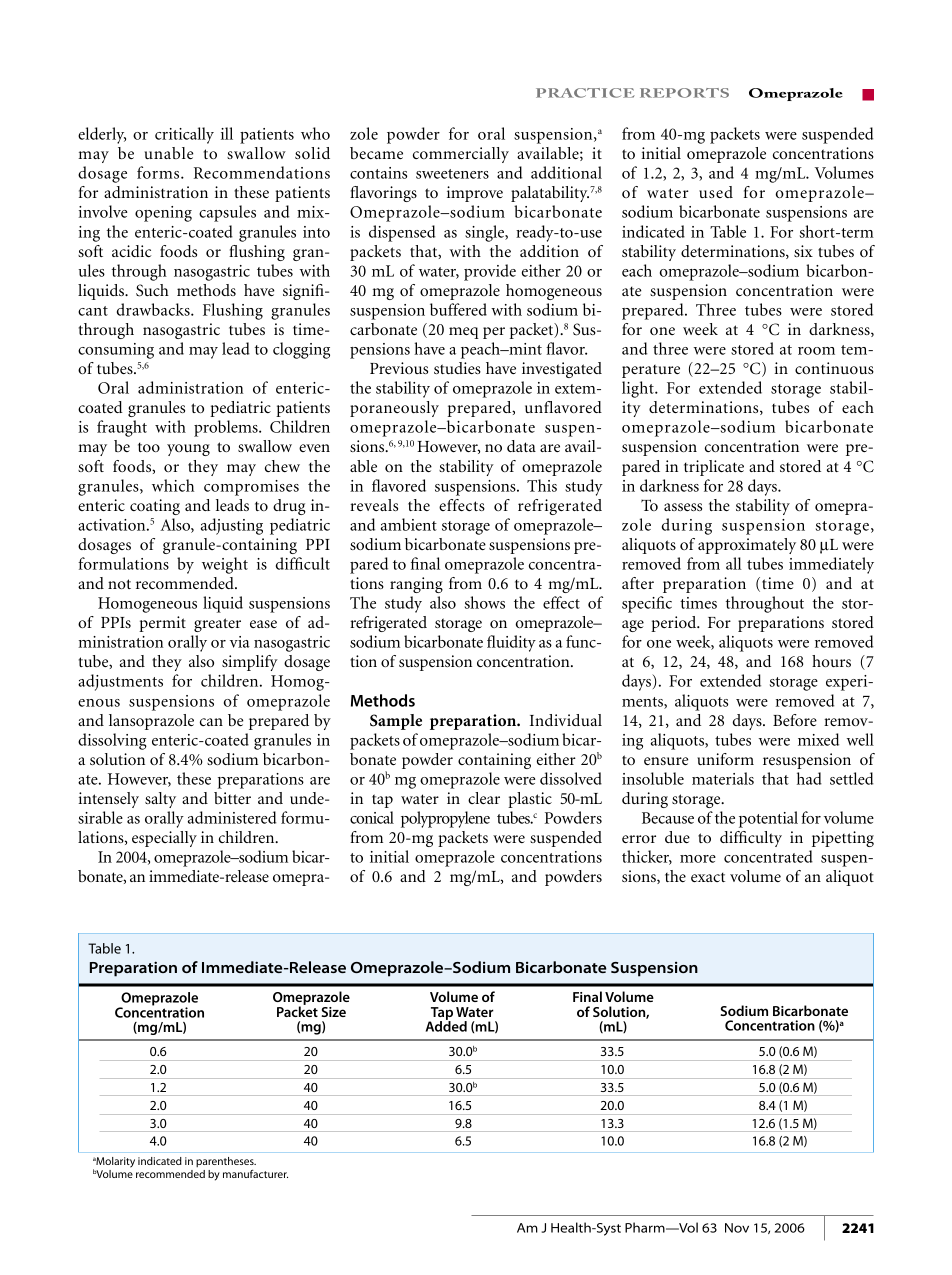 The width and height of the screenshot is (952, 1275). I want to click on administered, so click(232, 817).
